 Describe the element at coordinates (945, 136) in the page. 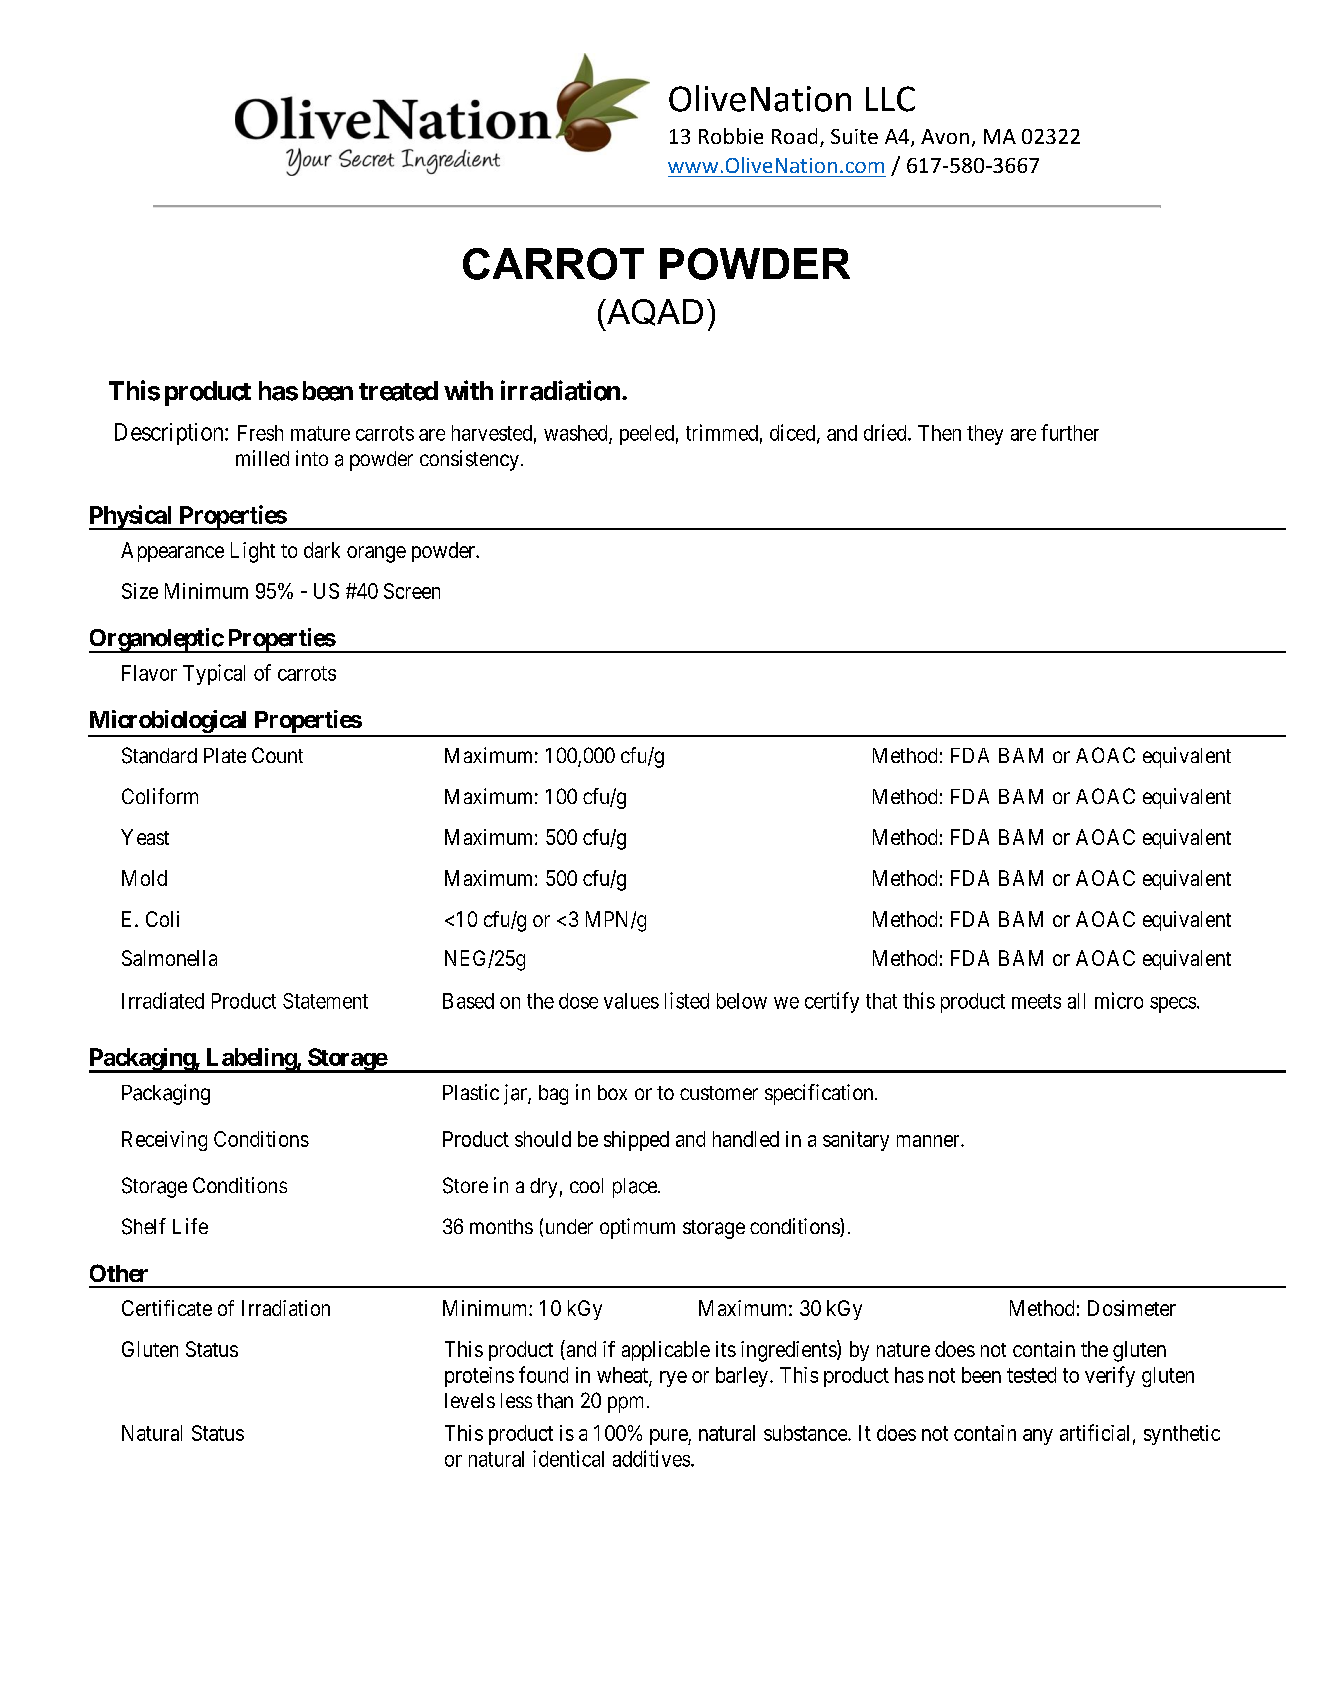

I see `Avon` at that location.
